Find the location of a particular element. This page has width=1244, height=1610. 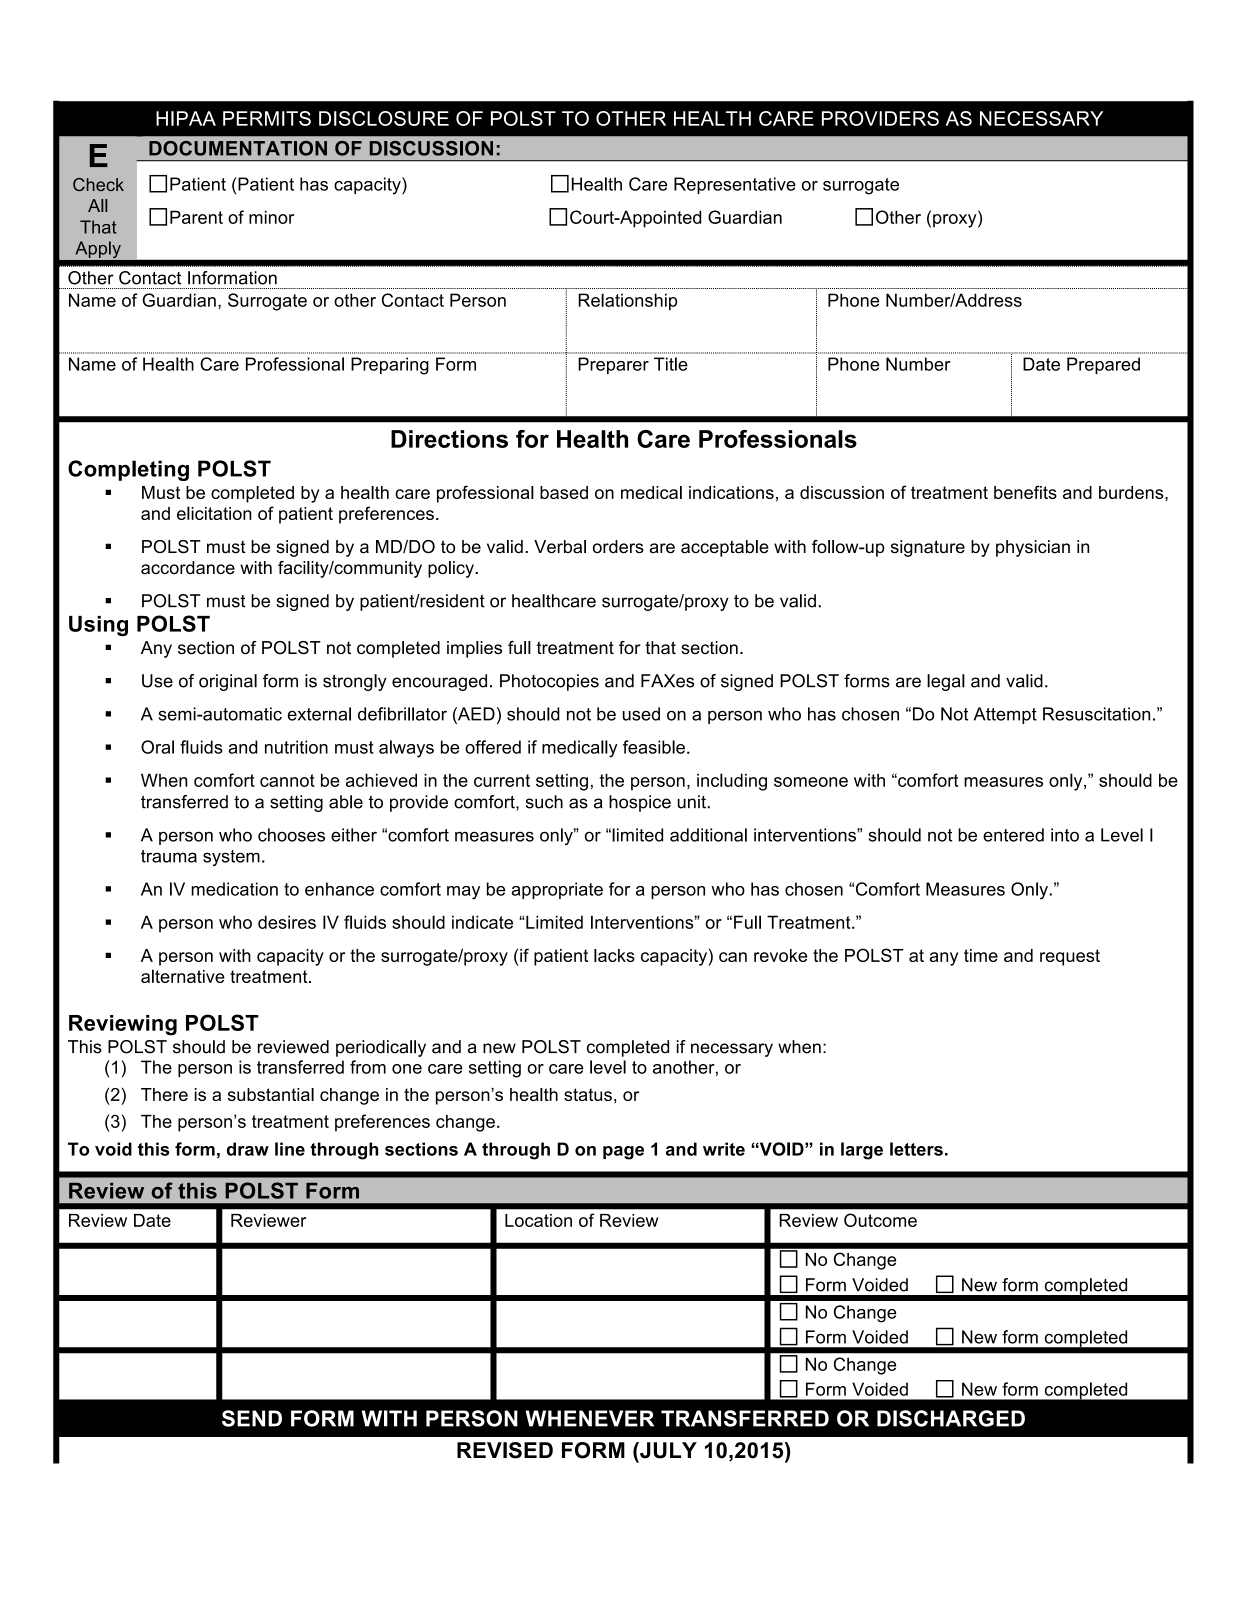

SEND is located at coordinates (252, 1418).
